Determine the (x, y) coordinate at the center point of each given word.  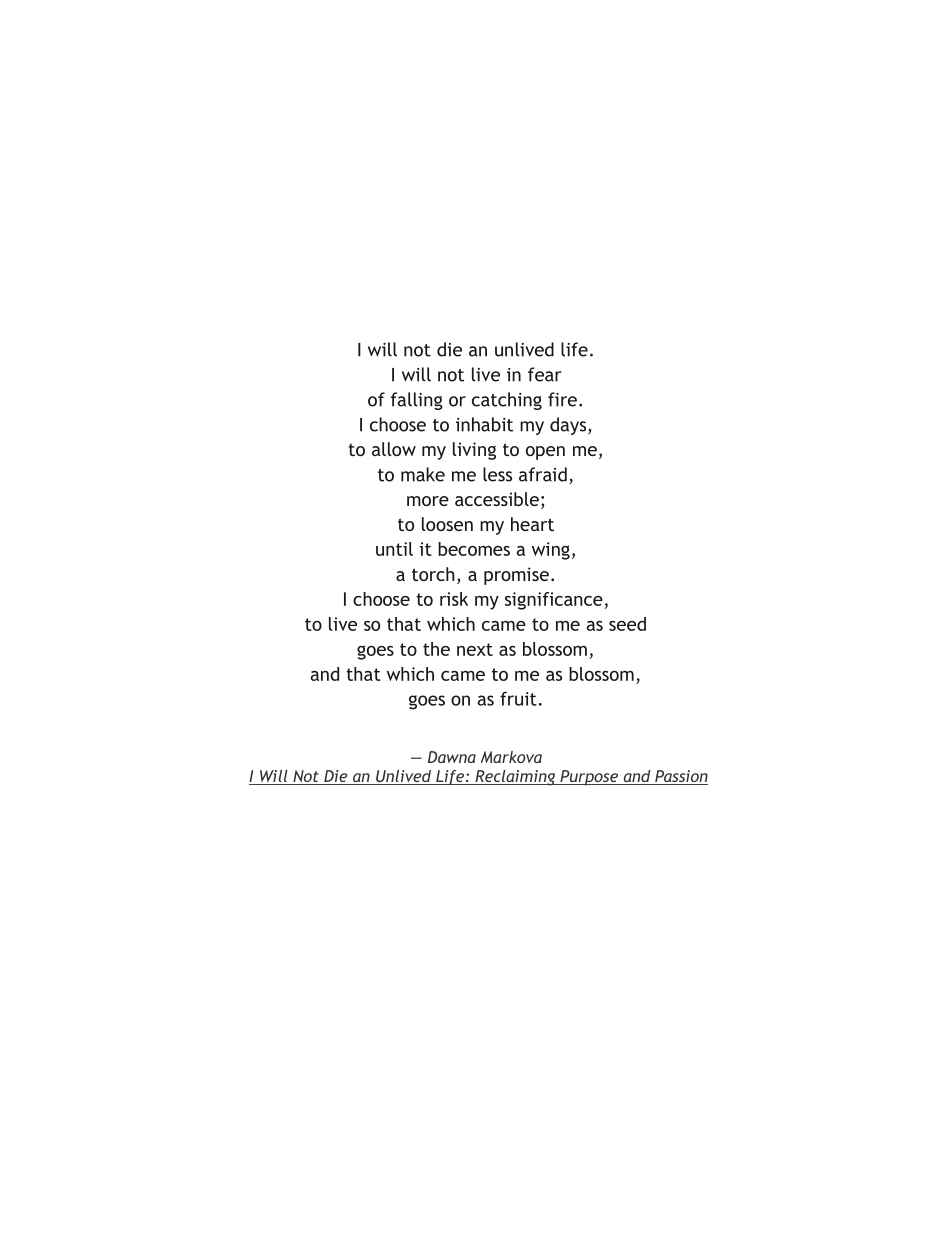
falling (417, 401)
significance (554, 601)
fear (545, 374)
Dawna (452, 757)
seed (627, 624)
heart (532, 524)
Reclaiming (515, 778)
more (428, 501)
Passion (680, 777)
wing (551, 551)
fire (562, 399)
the (436, 649)
